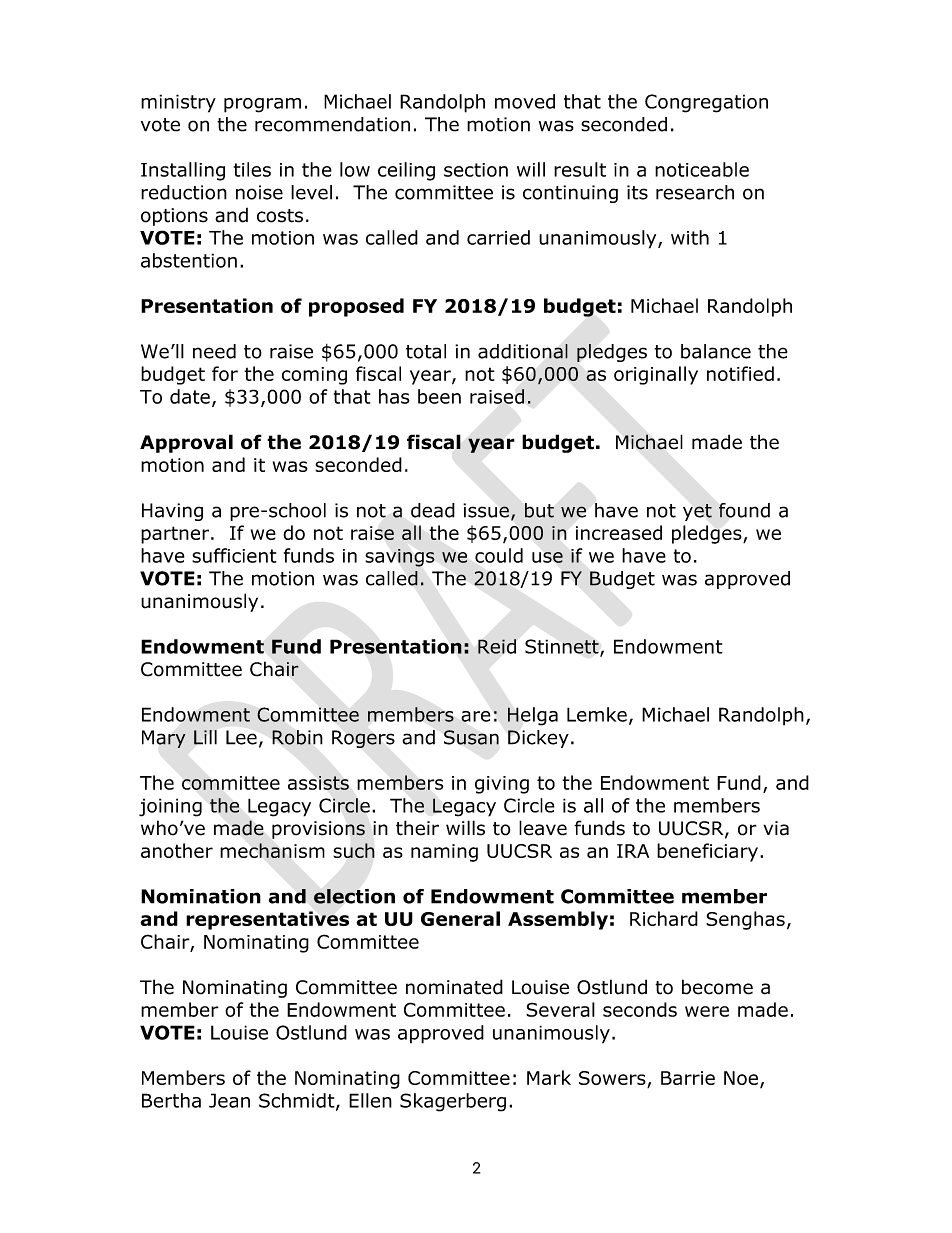  I want to click on Jean, so click(229, 1100).
